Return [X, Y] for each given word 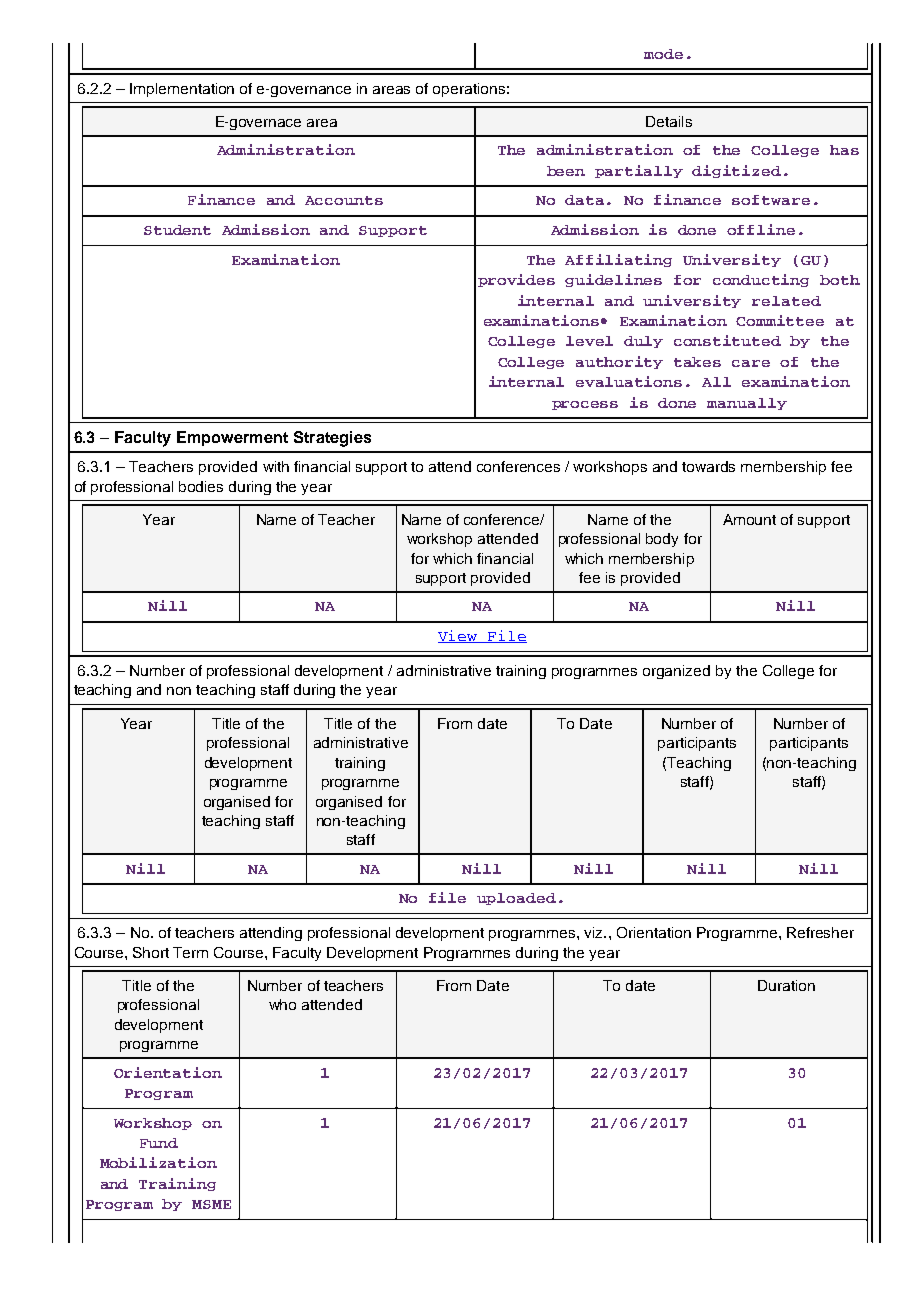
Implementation [182, 90]
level [589, 341]
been [566, 171]
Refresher [820, 932]
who [282, 1004]
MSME [211, 1204]
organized [676, 672]
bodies [201, 486]
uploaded [516, 899]
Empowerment [232, 438]
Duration [786, 985]
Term [190, 952]
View [459, 636]
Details [669, 121]
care [751, 363]
